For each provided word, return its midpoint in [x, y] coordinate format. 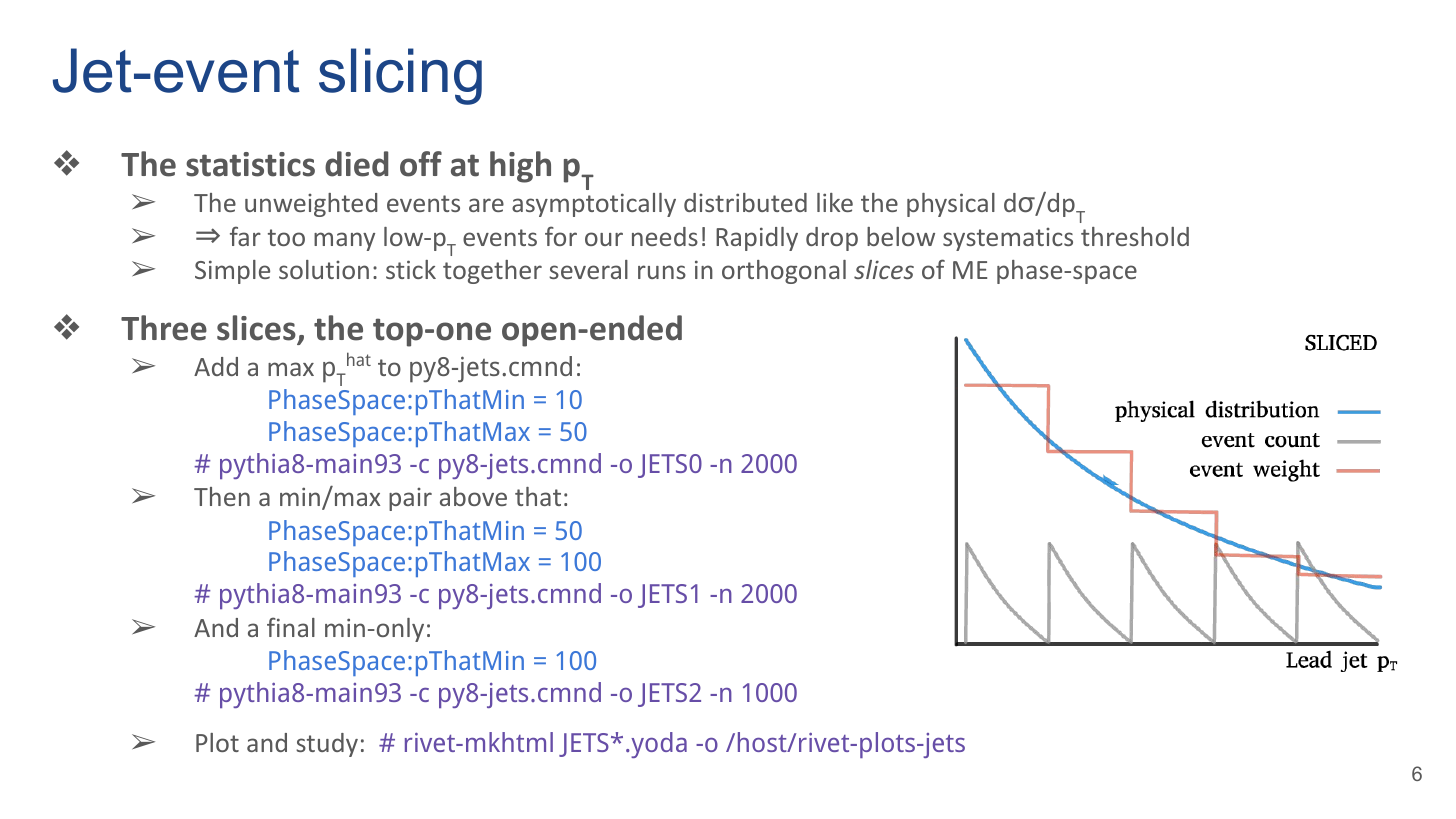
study [327, 745]
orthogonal [784, 272]
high [520, 167]
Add [216, 366]
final [291, 627]
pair [410, 499]
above [473, 496]
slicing [400, 76]
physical [951, 205]
